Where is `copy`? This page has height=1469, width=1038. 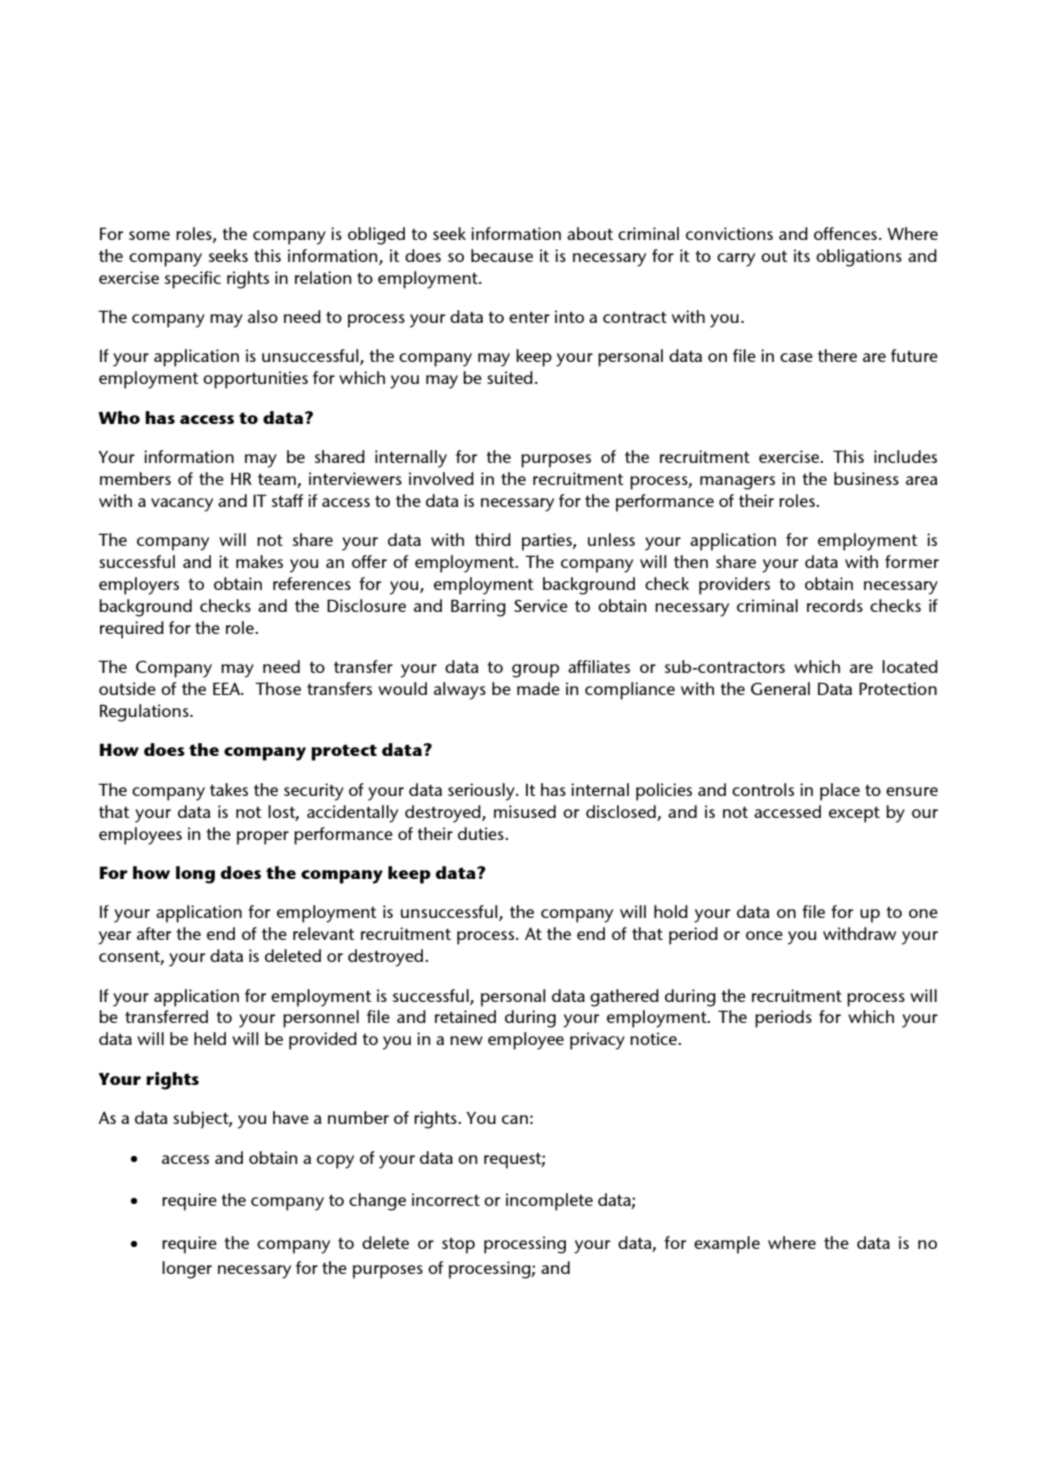 copy is located at coordinates (335, 1162).
